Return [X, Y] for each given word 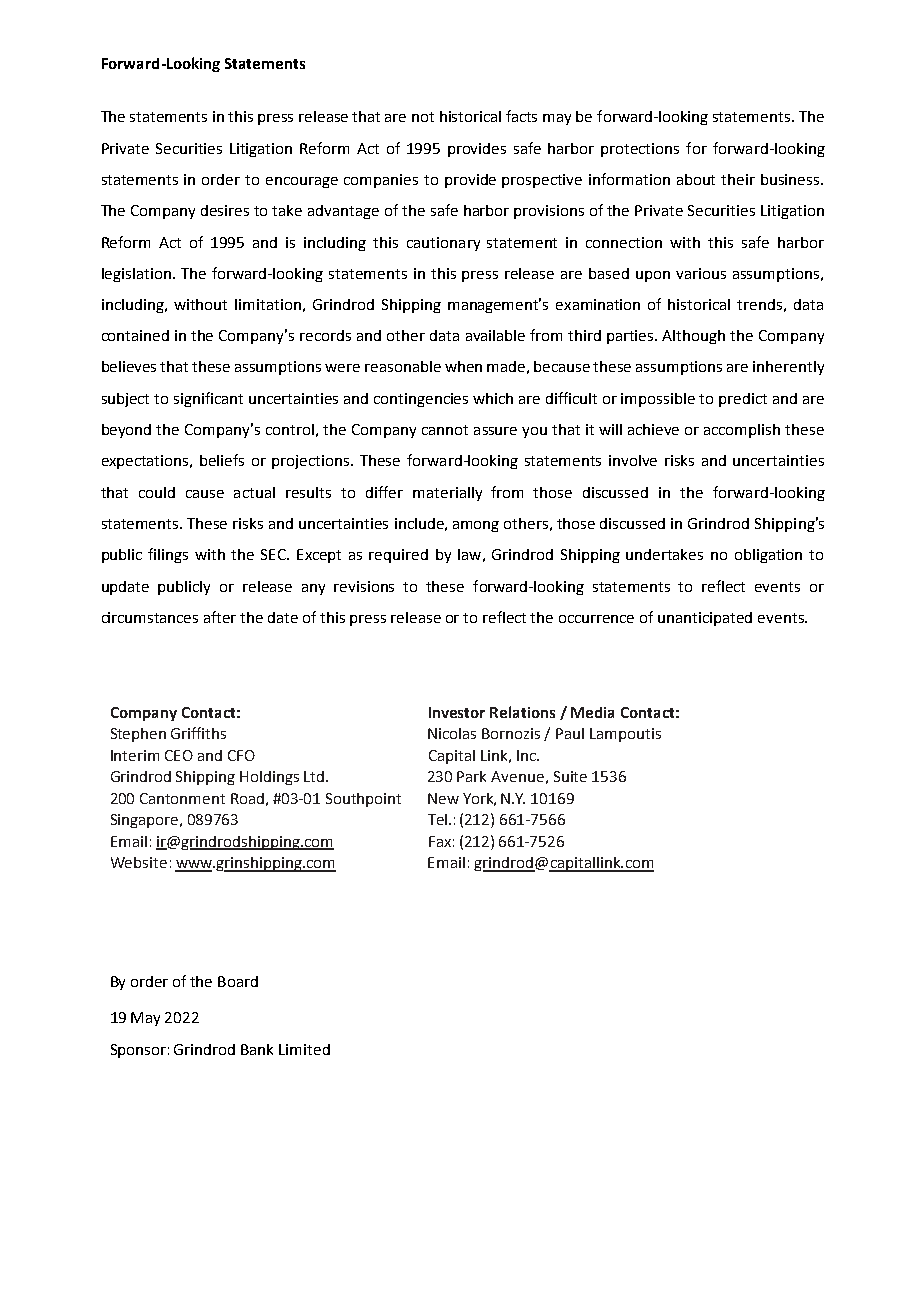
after [220, 617]
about [696, 179]
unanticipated [705, 619]
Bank [257, 1049]
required [398, 556]
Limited [304, 1049]
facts [521, 116]
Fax [440, 841]
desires [225, 210]
